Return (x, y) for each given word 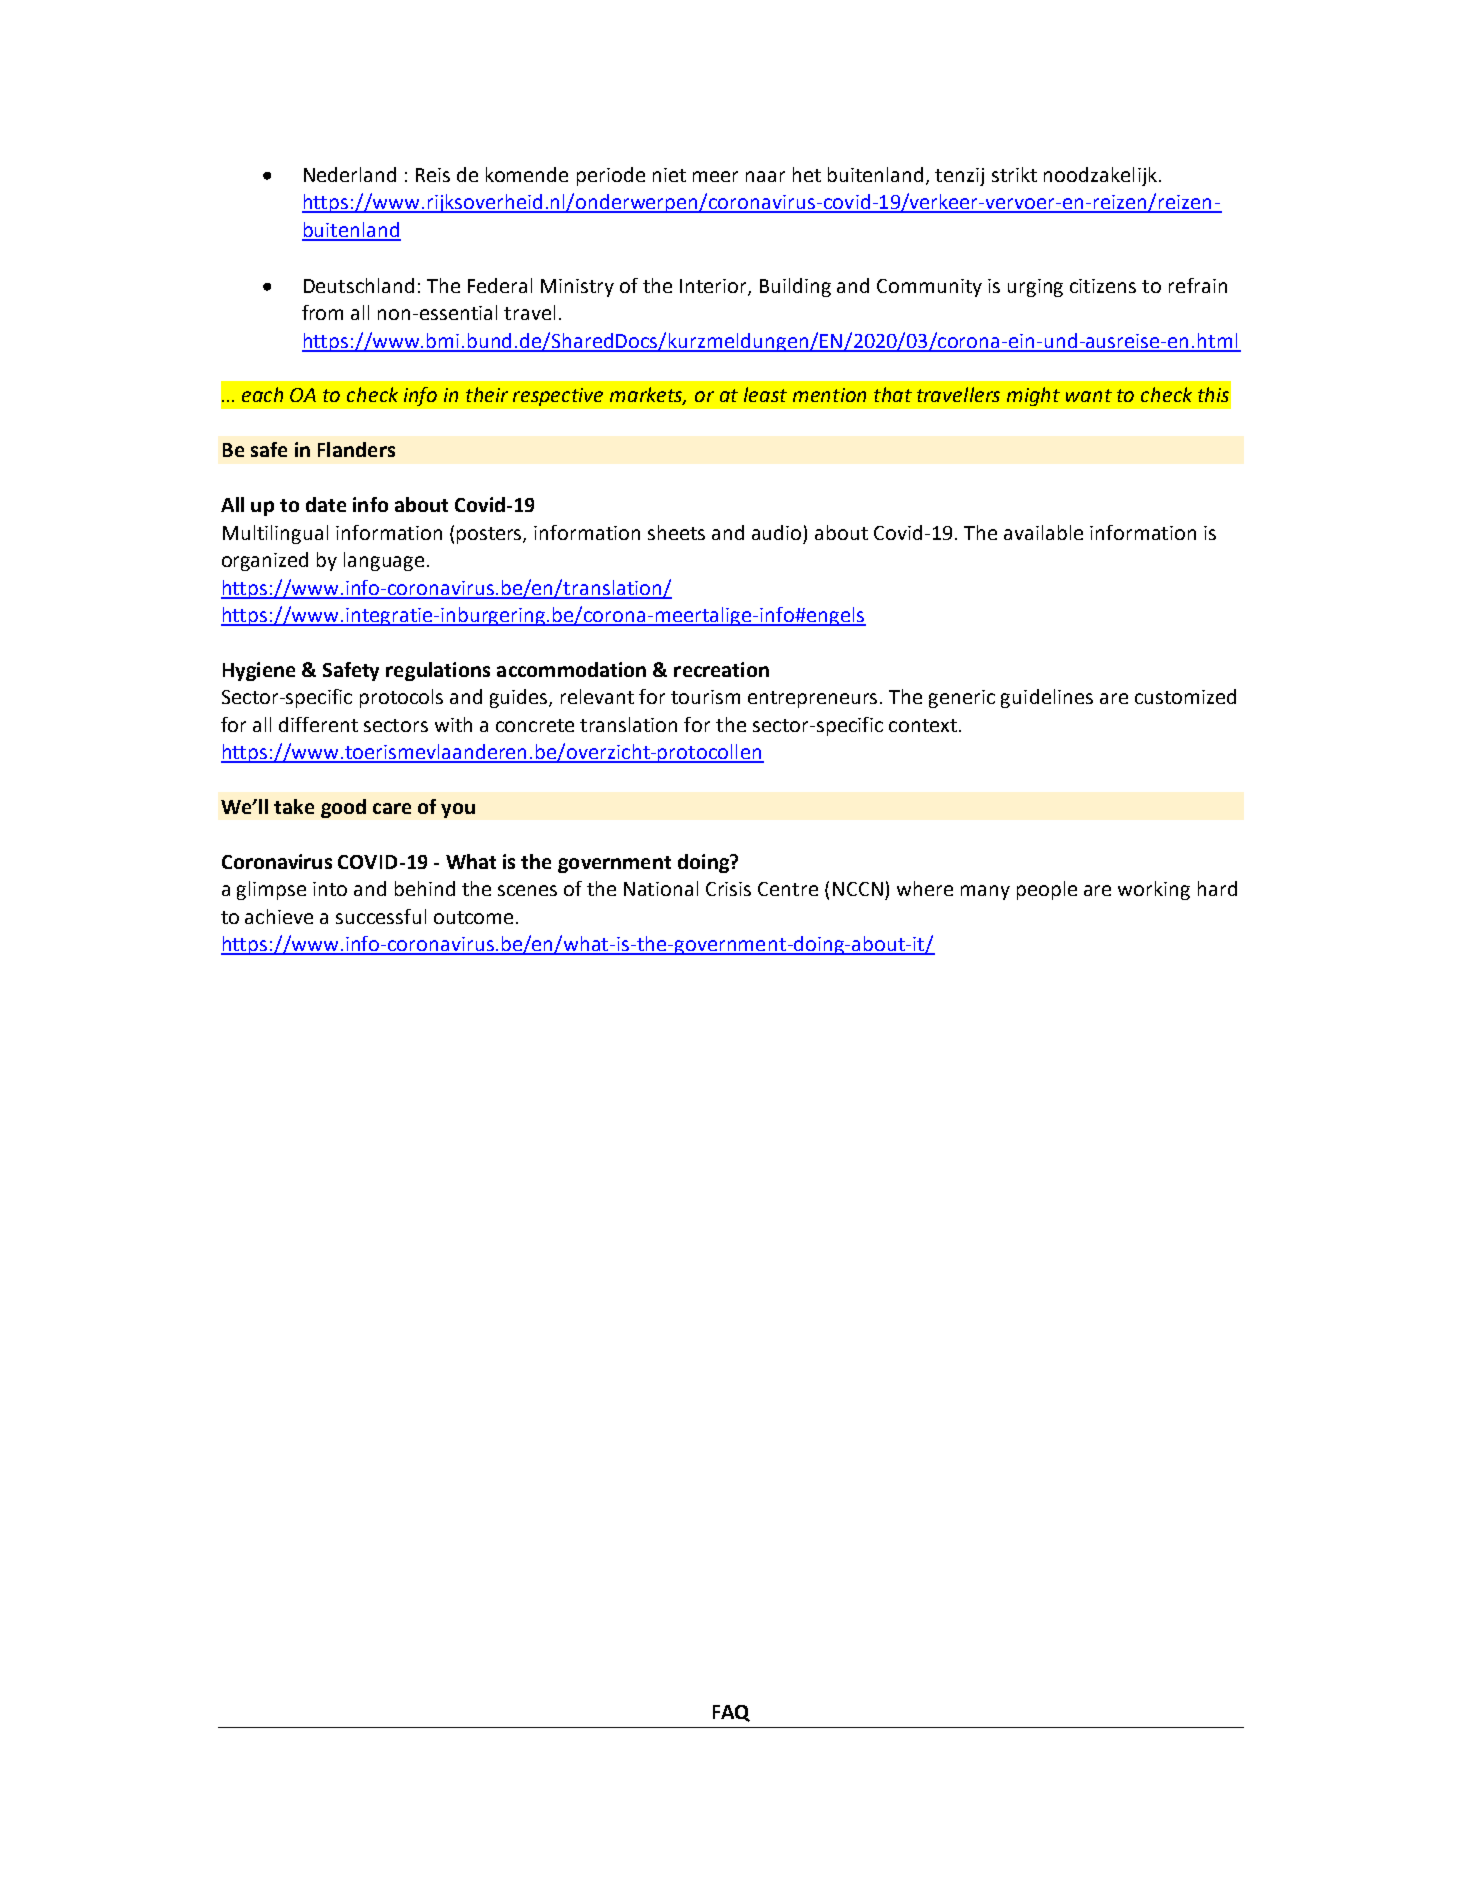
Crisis (728, 889)
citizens (1103, 286)
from (322, 312)
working (1154, 890)
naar (765, 176)
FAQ (731, 1713)
